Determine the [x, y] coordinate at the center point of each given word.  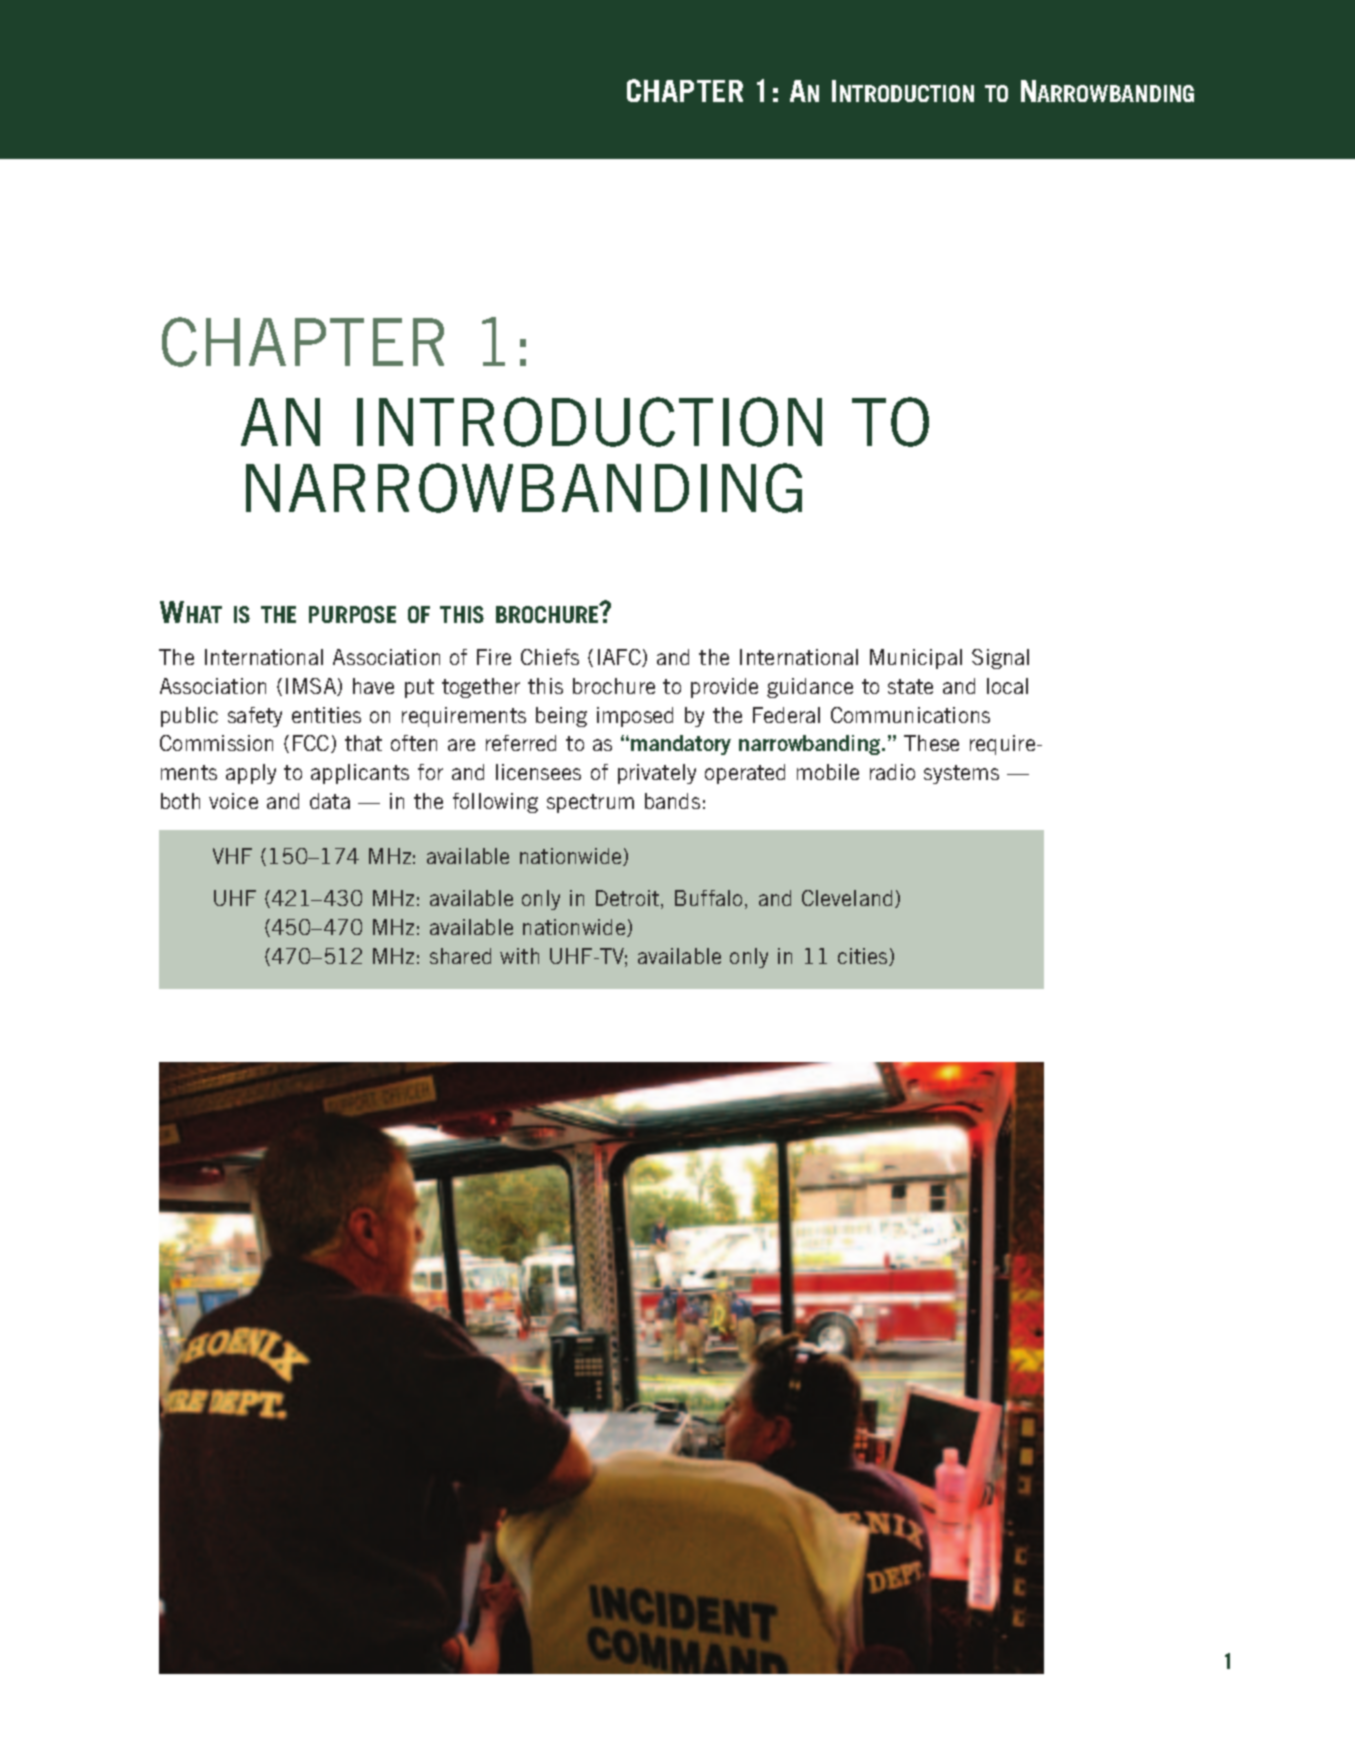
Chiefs [550, 657]
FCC [312, 744]
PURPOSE [352, 614]
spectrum [590, 803]
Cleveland [847, 898]
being [561, 717]
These [931, 743]
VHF [232, 856]
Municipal [916, 659]
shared [460, 956]
